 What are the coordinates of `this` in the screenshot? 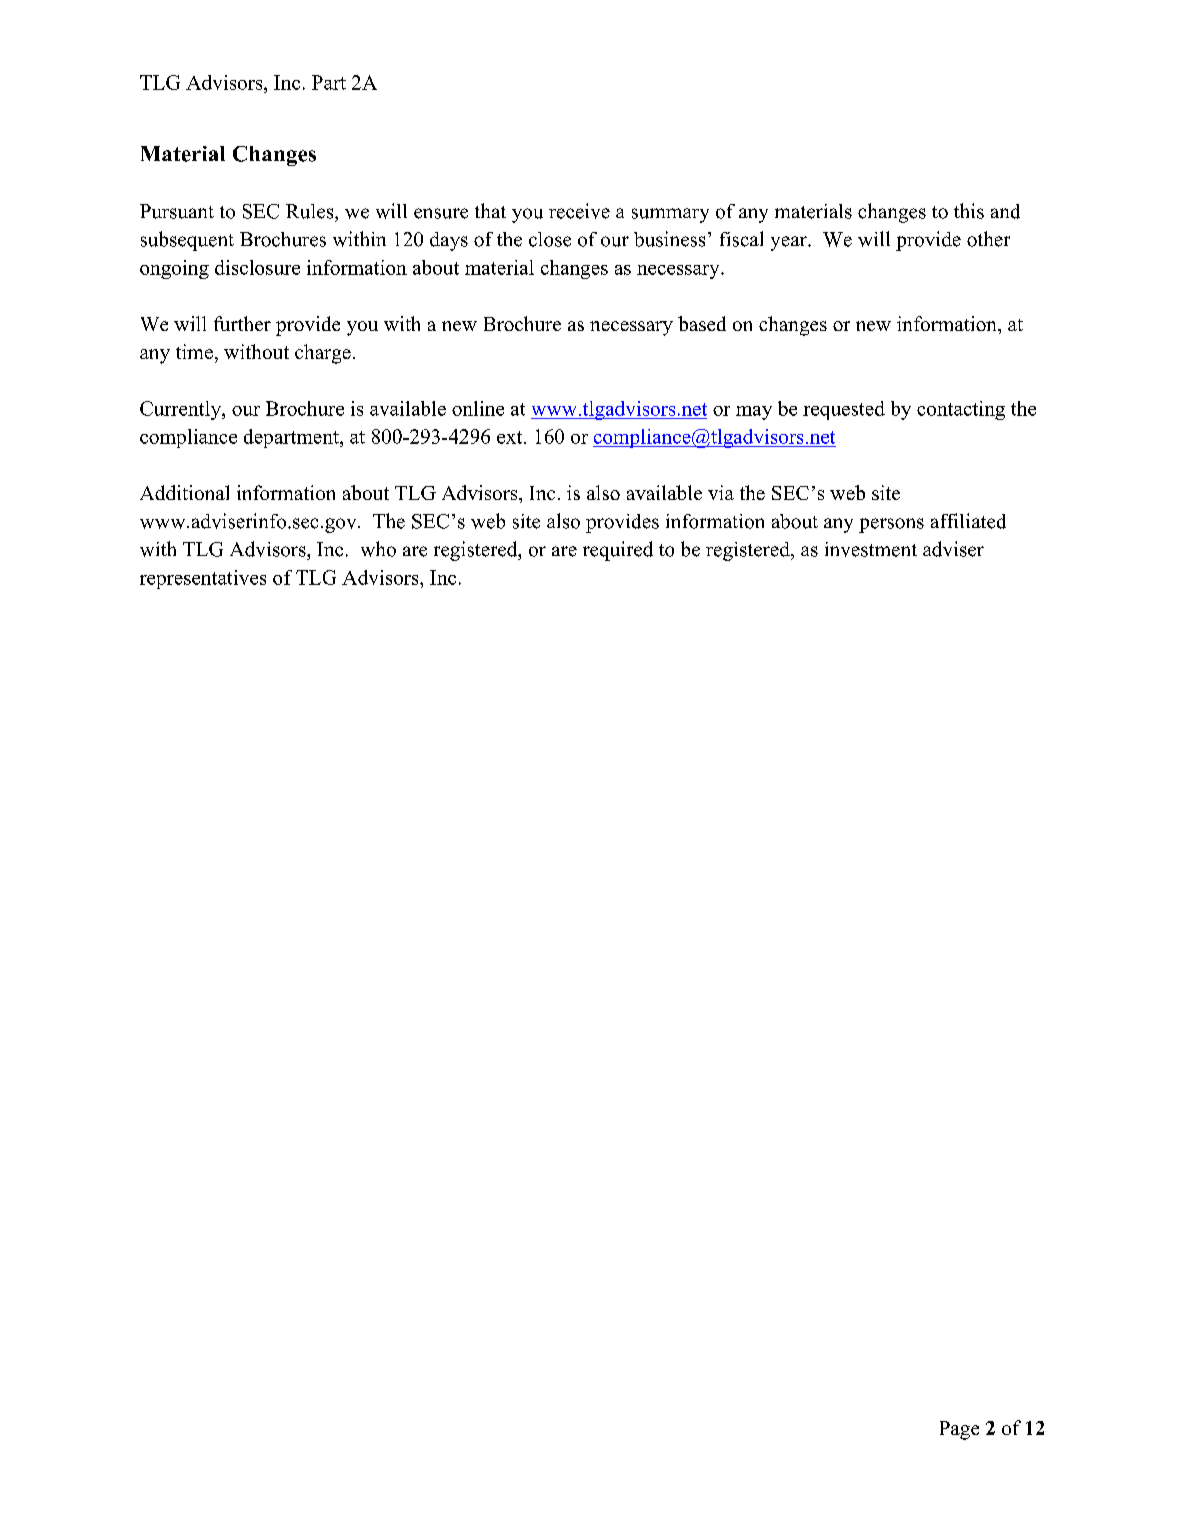 It's located at (969, 211).
